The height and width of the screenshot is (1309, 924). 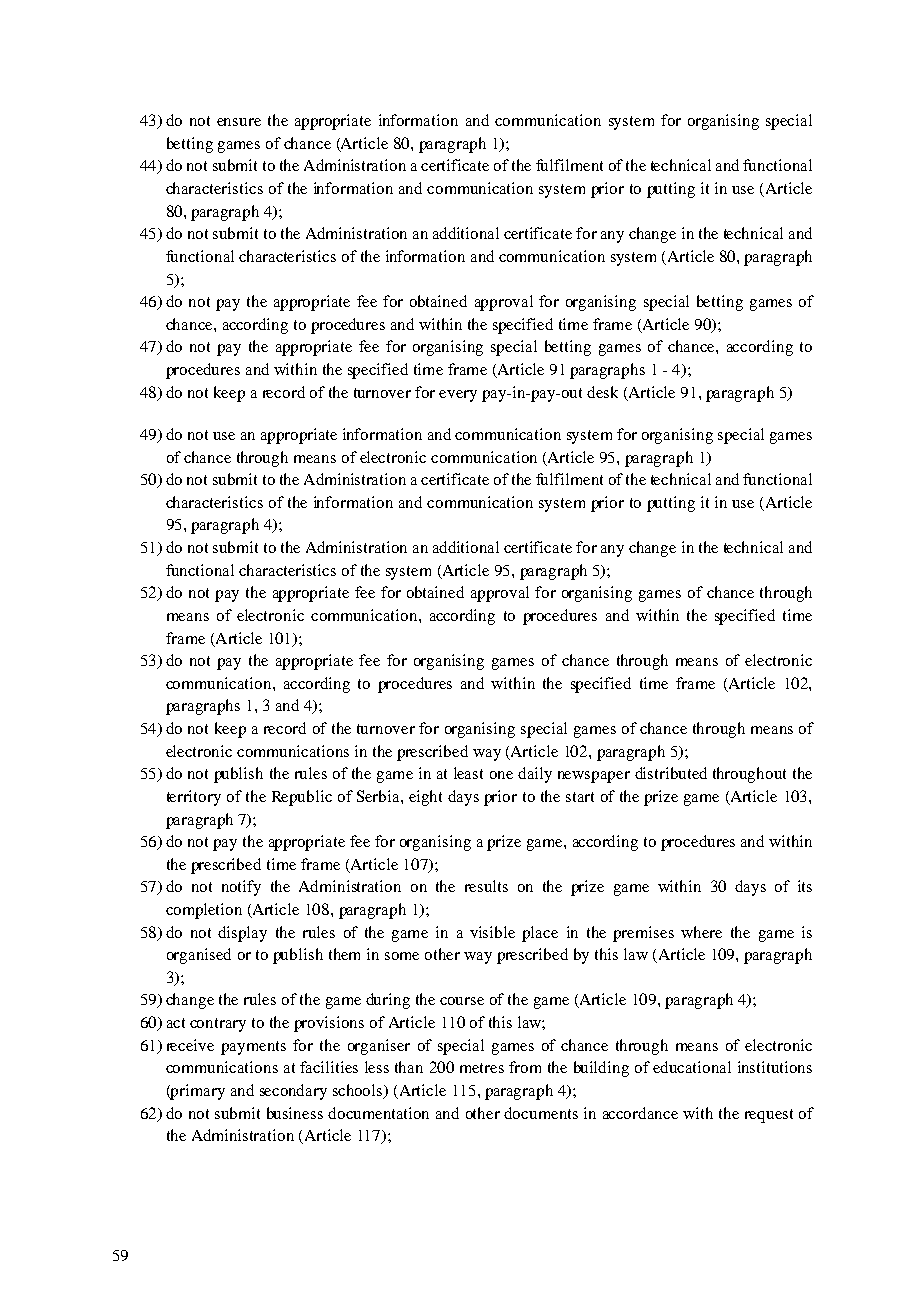 I want to click on secondary, so click(x=293, y=1092).
